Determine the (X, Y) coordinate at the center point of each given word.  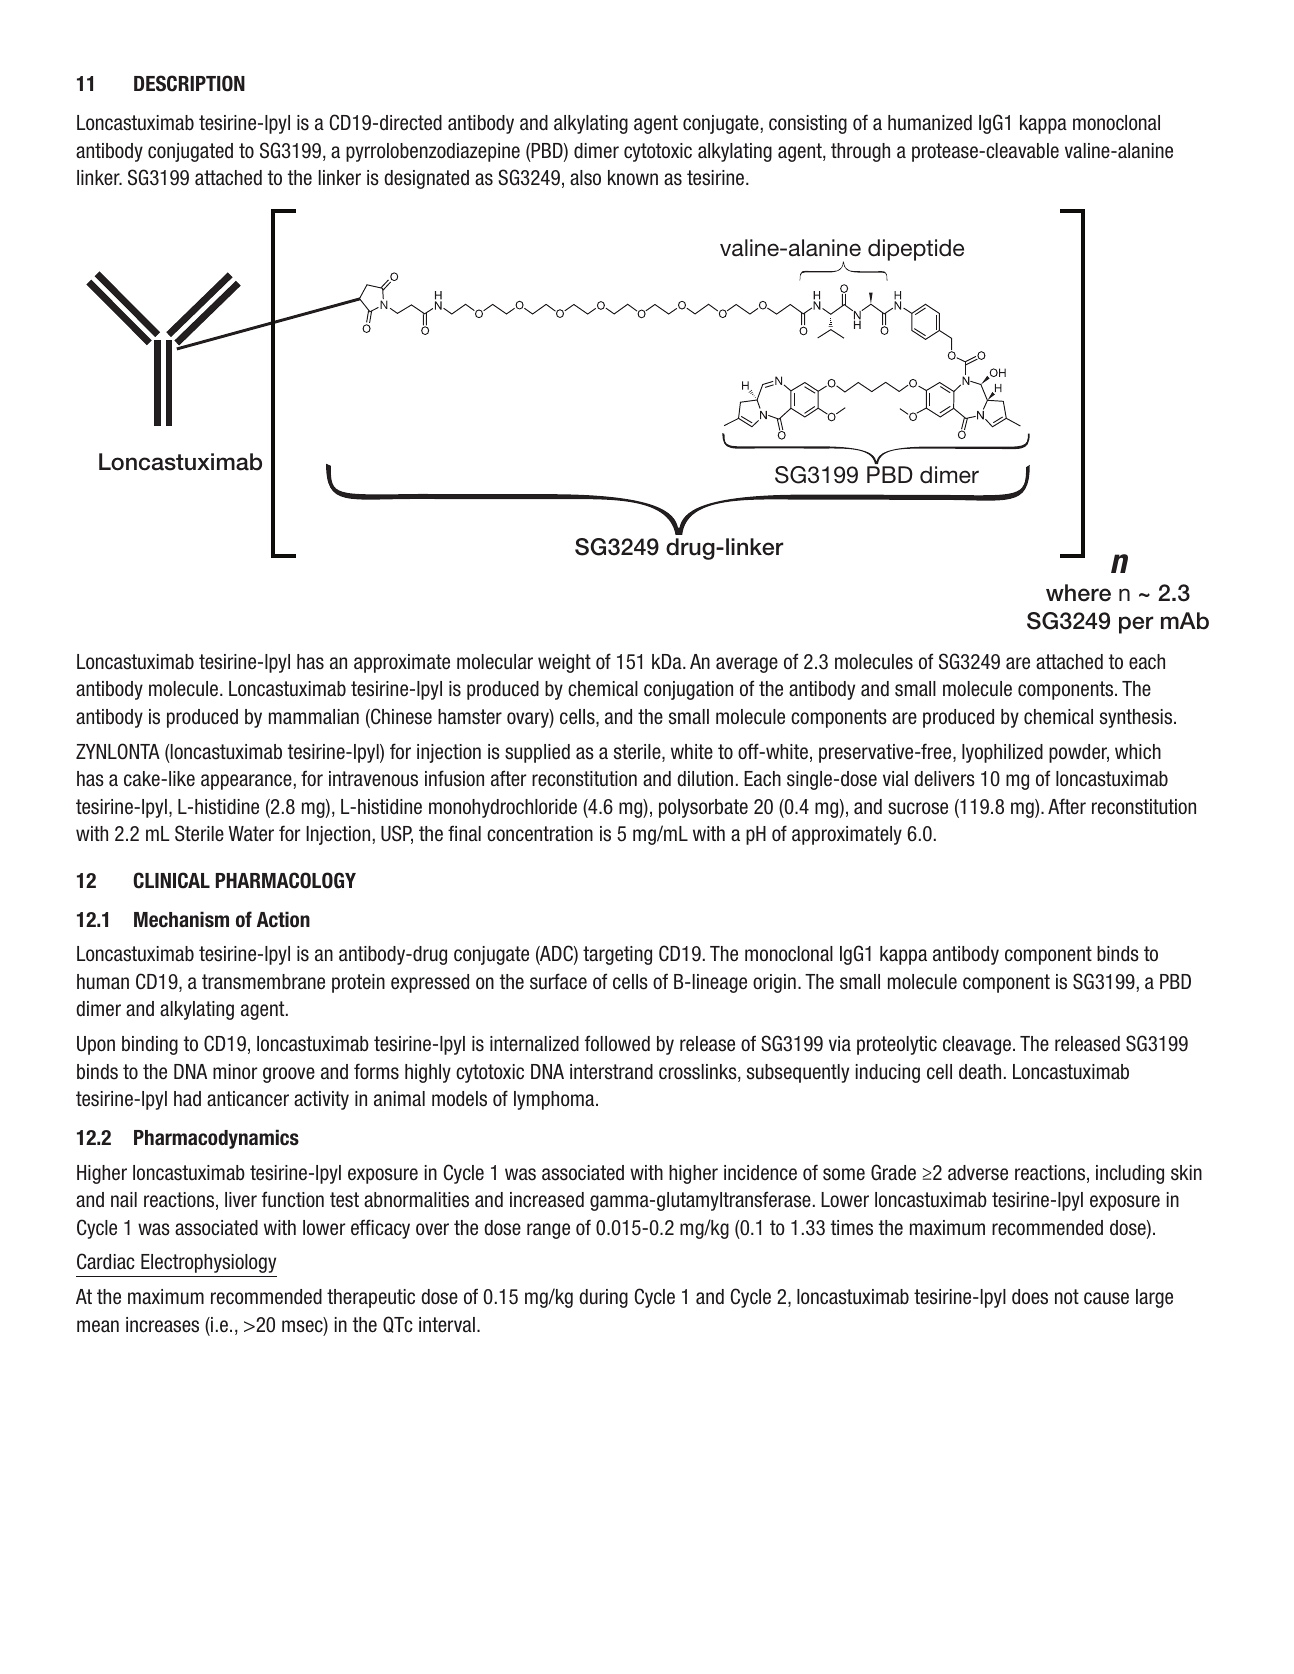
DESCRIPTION (189, 83)
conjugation (688, 690)
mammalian (314, 717)
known (633, 178)
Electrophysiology (208, 1263)
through (860, 152)
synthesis (1137, 718)
